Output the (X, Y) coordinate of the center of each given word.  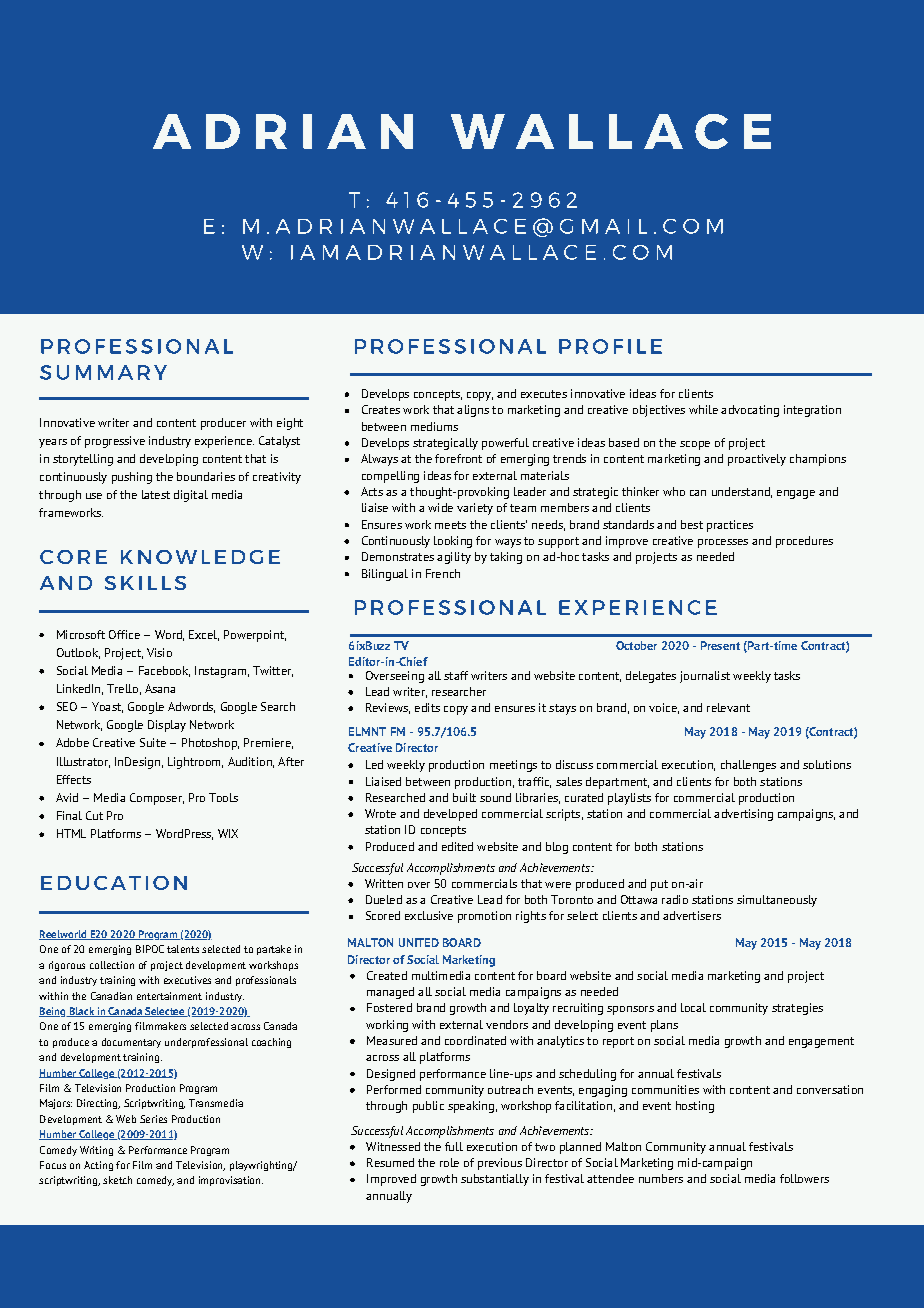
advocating (750, 411)
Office (124, 634)
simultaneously (777, 901)
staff (456, 675)
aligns (473, 411)
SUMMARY (103, 372)
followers (804, 1178)
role (449, 1162)
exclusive (429, 915)
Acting (98, 1166)
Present (720, 645)
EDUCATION (114, 883)
